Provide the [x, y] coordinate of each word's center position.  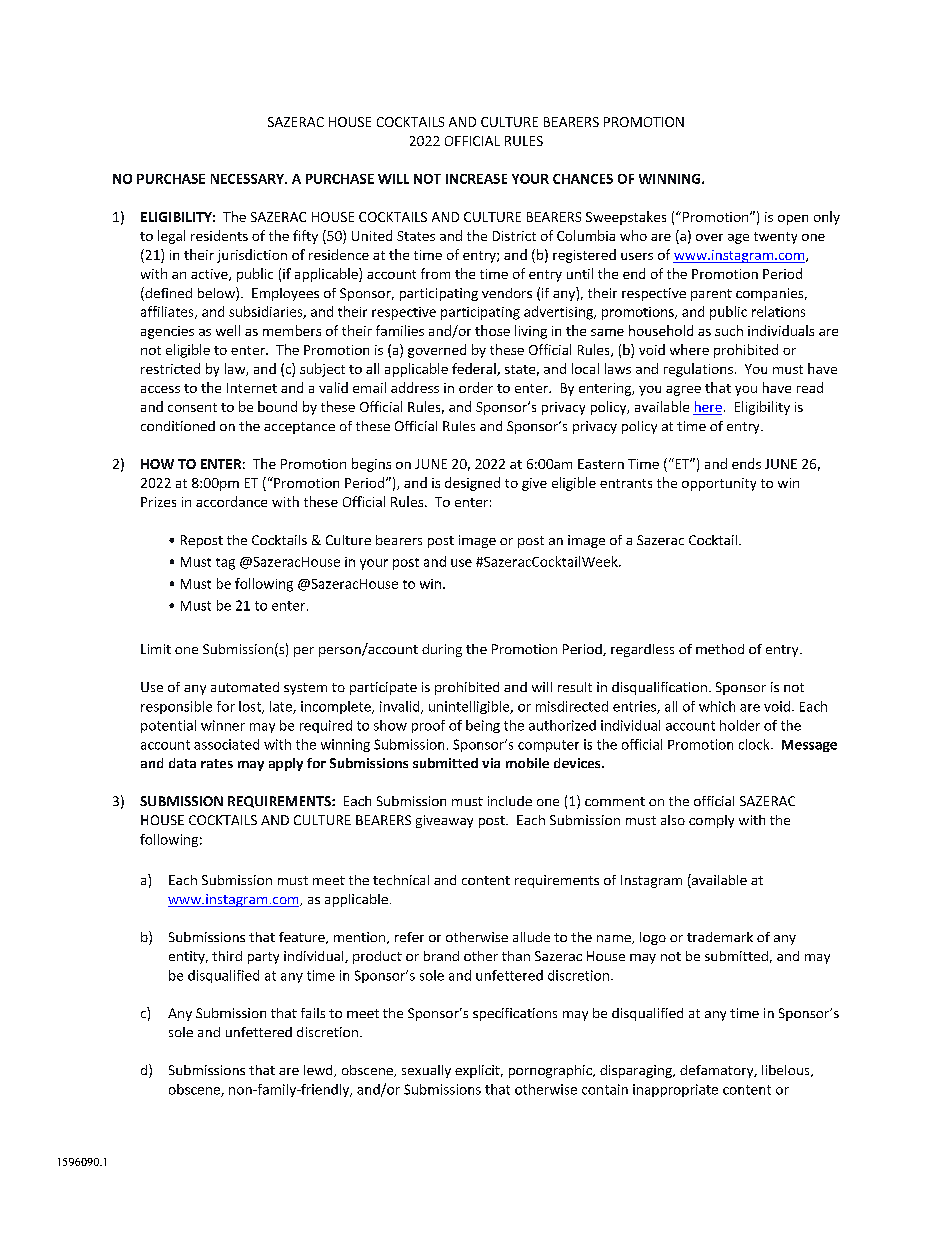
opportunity [719, 484]
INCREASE [476, 179]
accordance [231, 501]
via [491, 763]
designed [472, 484]
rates [217, 763]
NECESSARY [248, 179]
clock [755, 744]
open [793, 220]
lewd [319, 1071]
